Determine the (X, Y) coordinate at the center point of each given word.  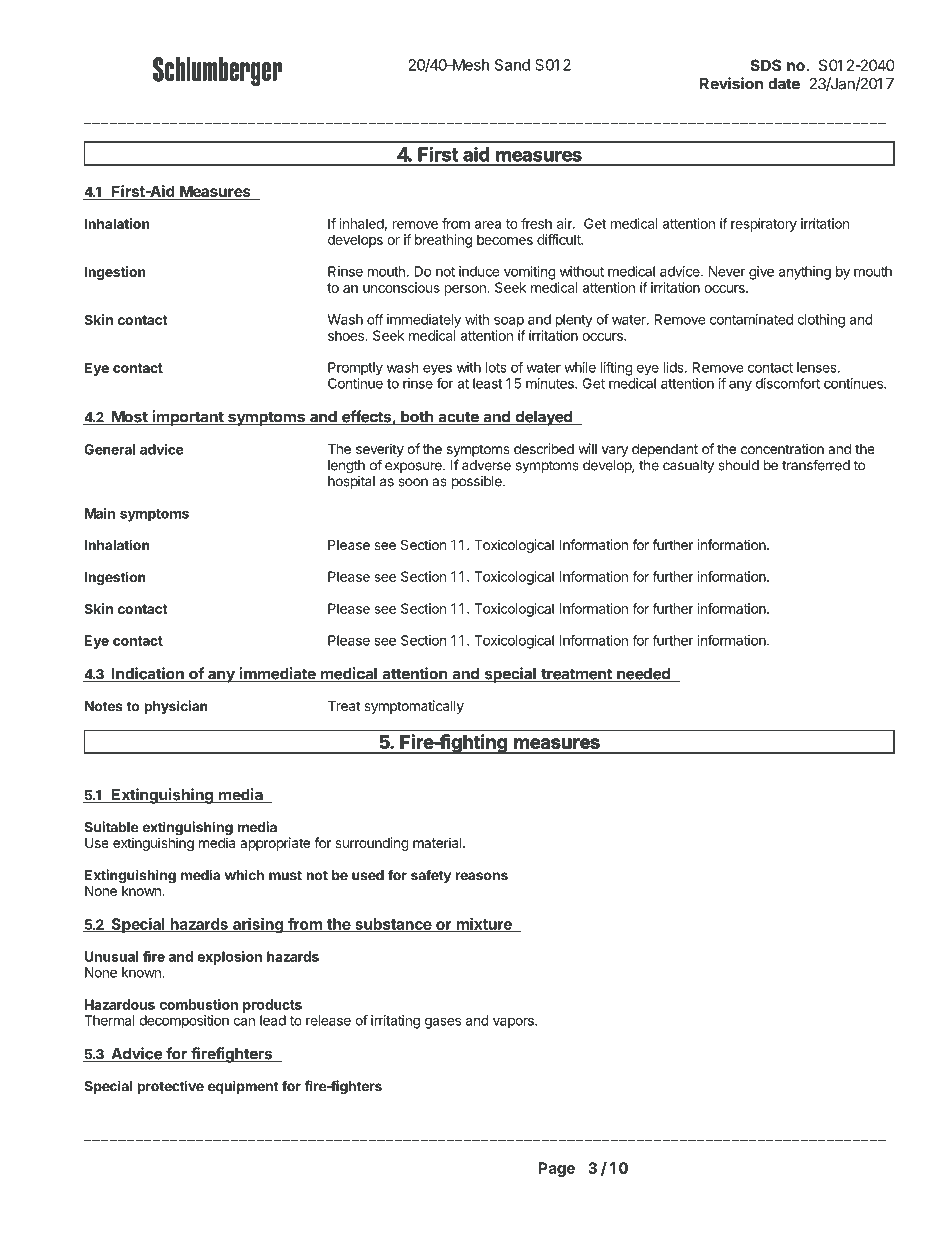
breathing (443, 241)
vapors (514, 1023)
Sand (512, 65)
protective (170, 1087)
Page (556, 1169)
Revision (731, 83)
